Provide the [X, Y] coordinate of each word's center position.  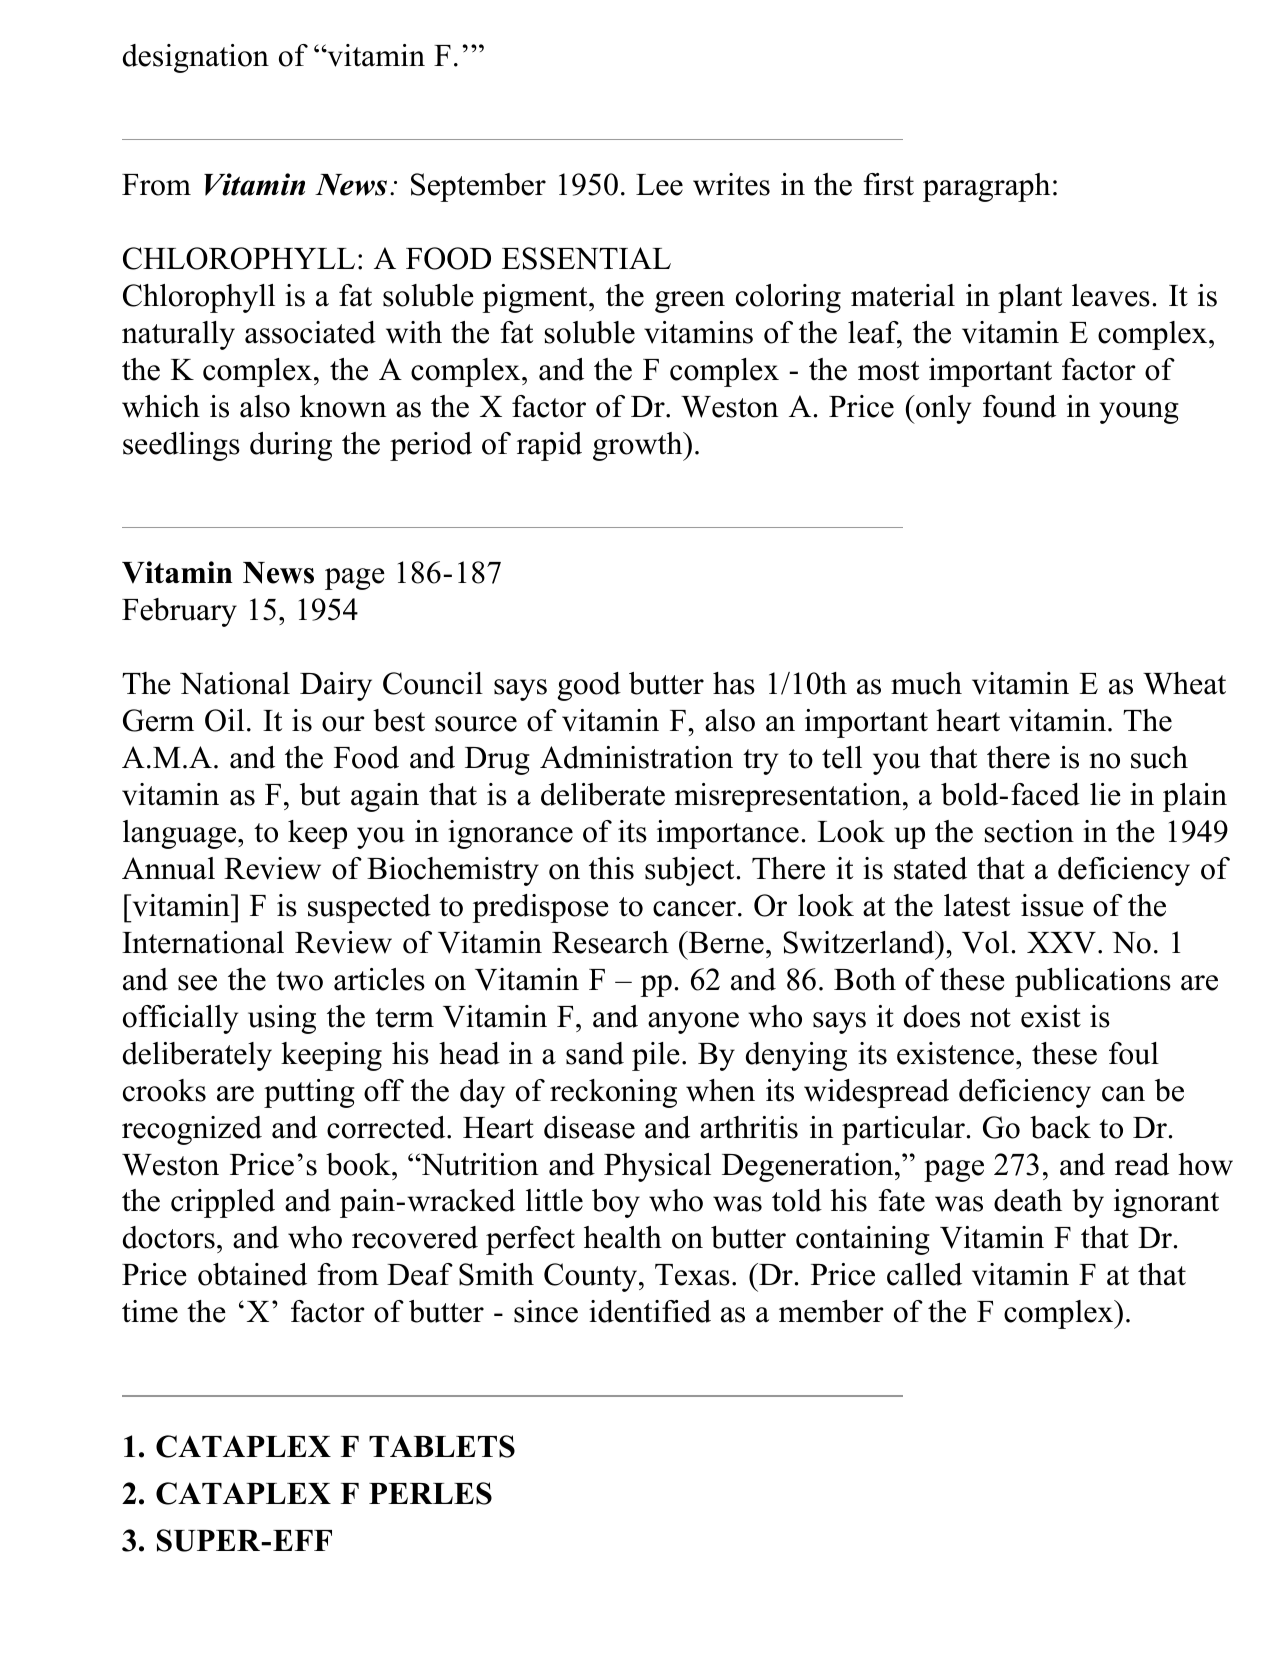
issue [1052, 905]
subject [689, 871]
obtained [252, 1274]
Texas [692, 1275]
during [291, 446]
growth [639, 446]
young [1139, 413]
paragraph [986, 187]
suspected [369, 908]
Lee [659, 185]
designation [196, 58]
